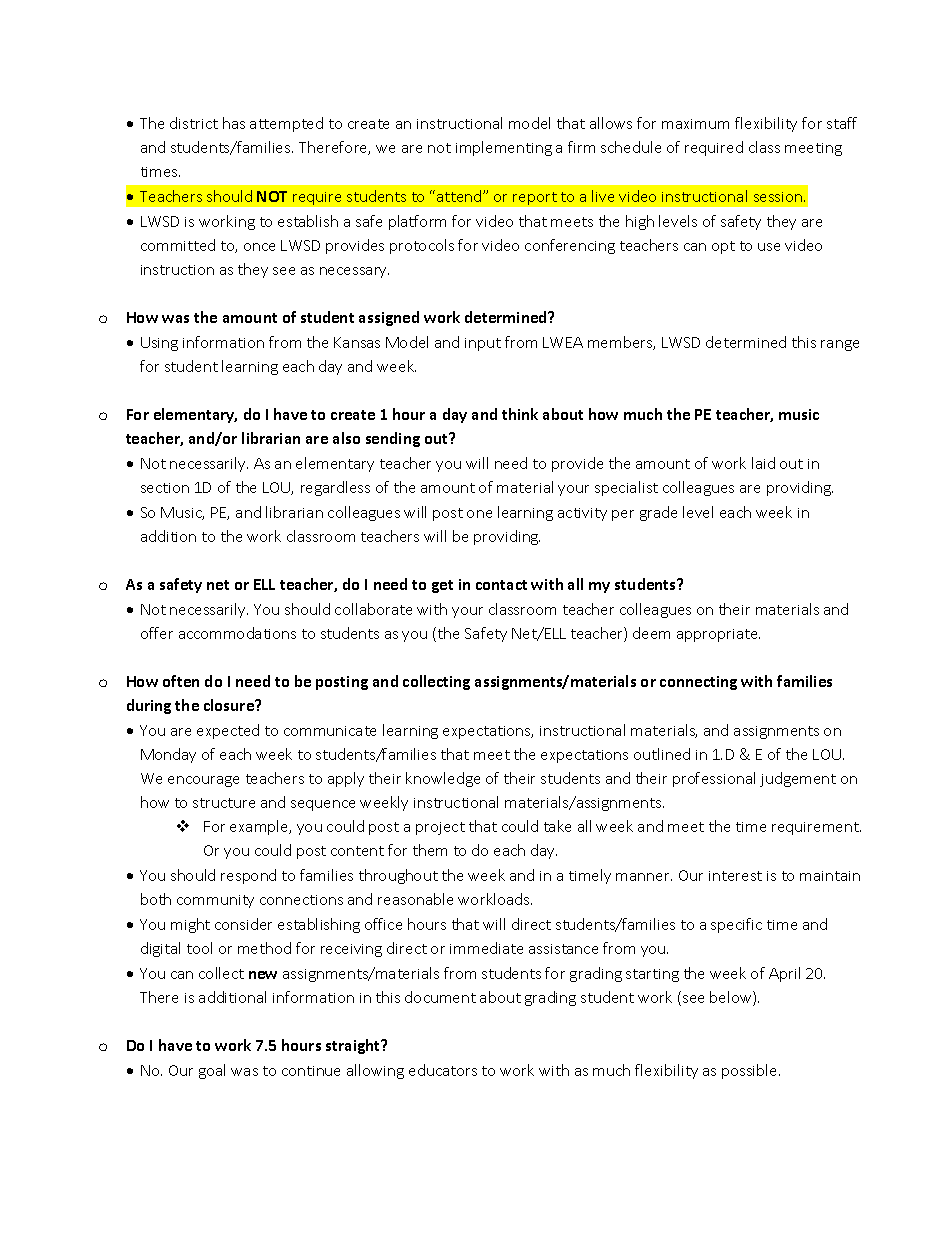  I want to click on session, so click(779, 197).
